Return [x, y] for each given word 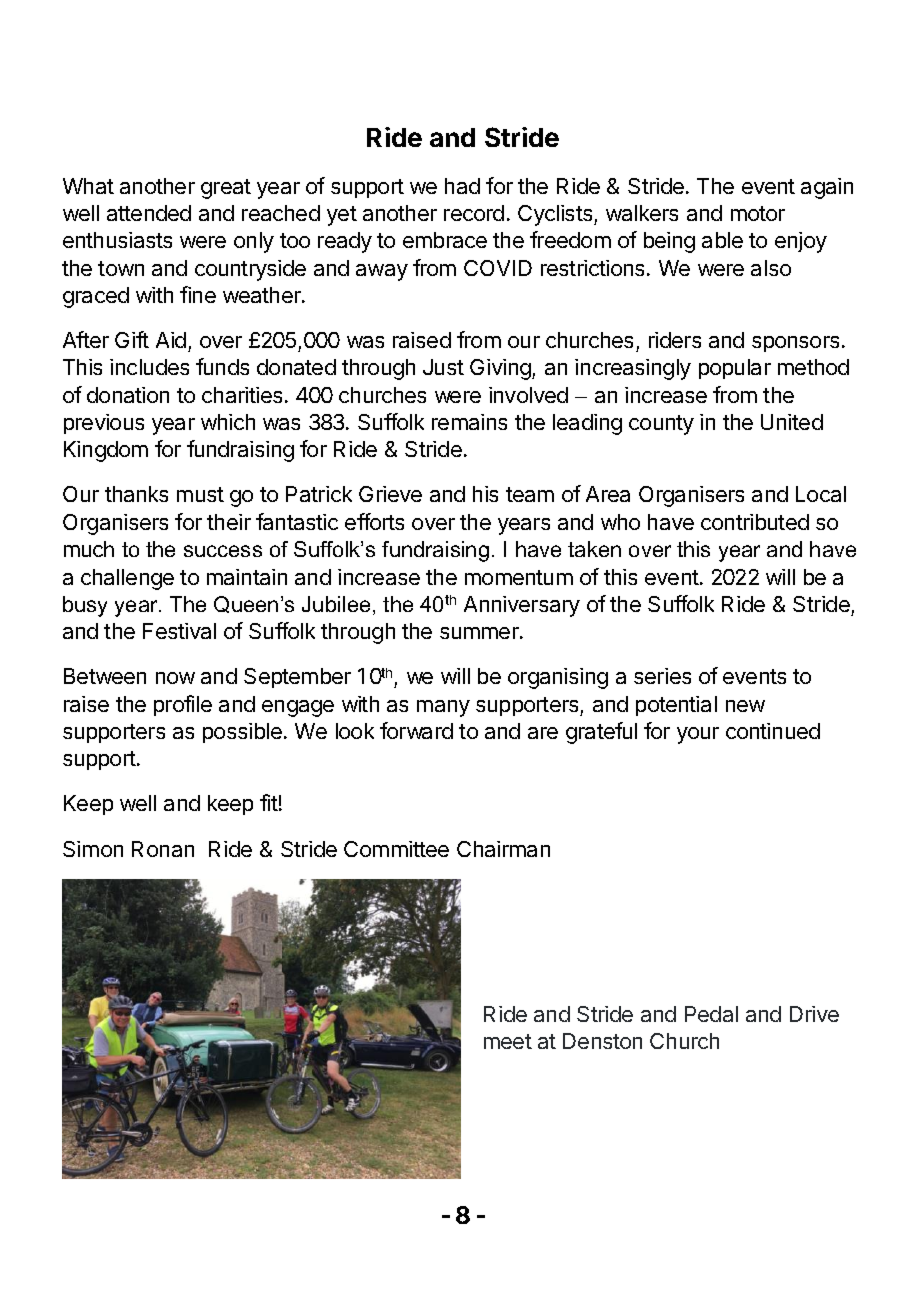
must [200, 494]
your [698, 735]
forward [416, 730]
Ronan [163, 849]
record [474, 213]
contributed [755, 522]
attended [149, 213]
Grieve [390, 494]
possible [242, 733]
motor [758, 213]
